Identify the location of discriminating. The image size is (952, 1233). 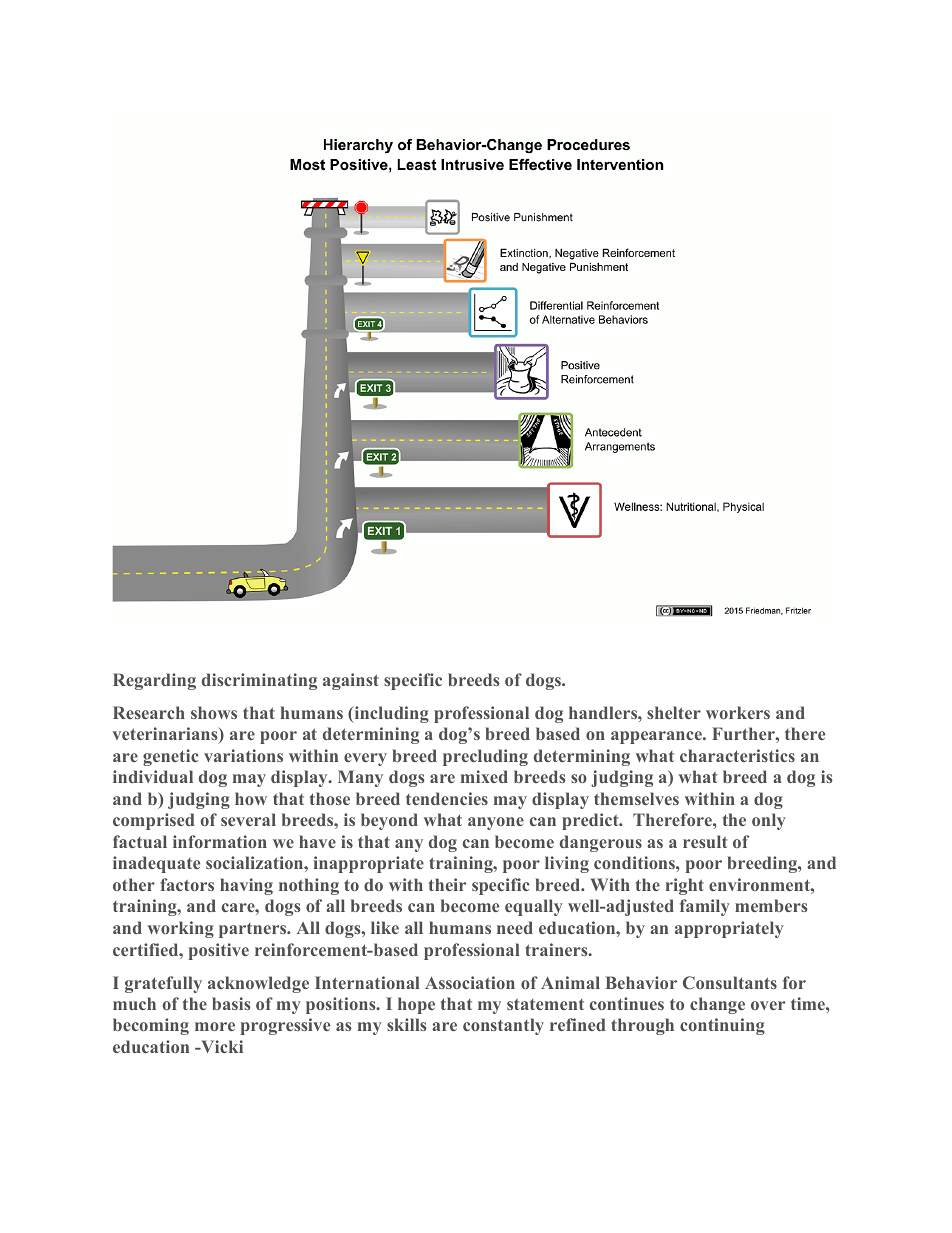
(259, 681).
